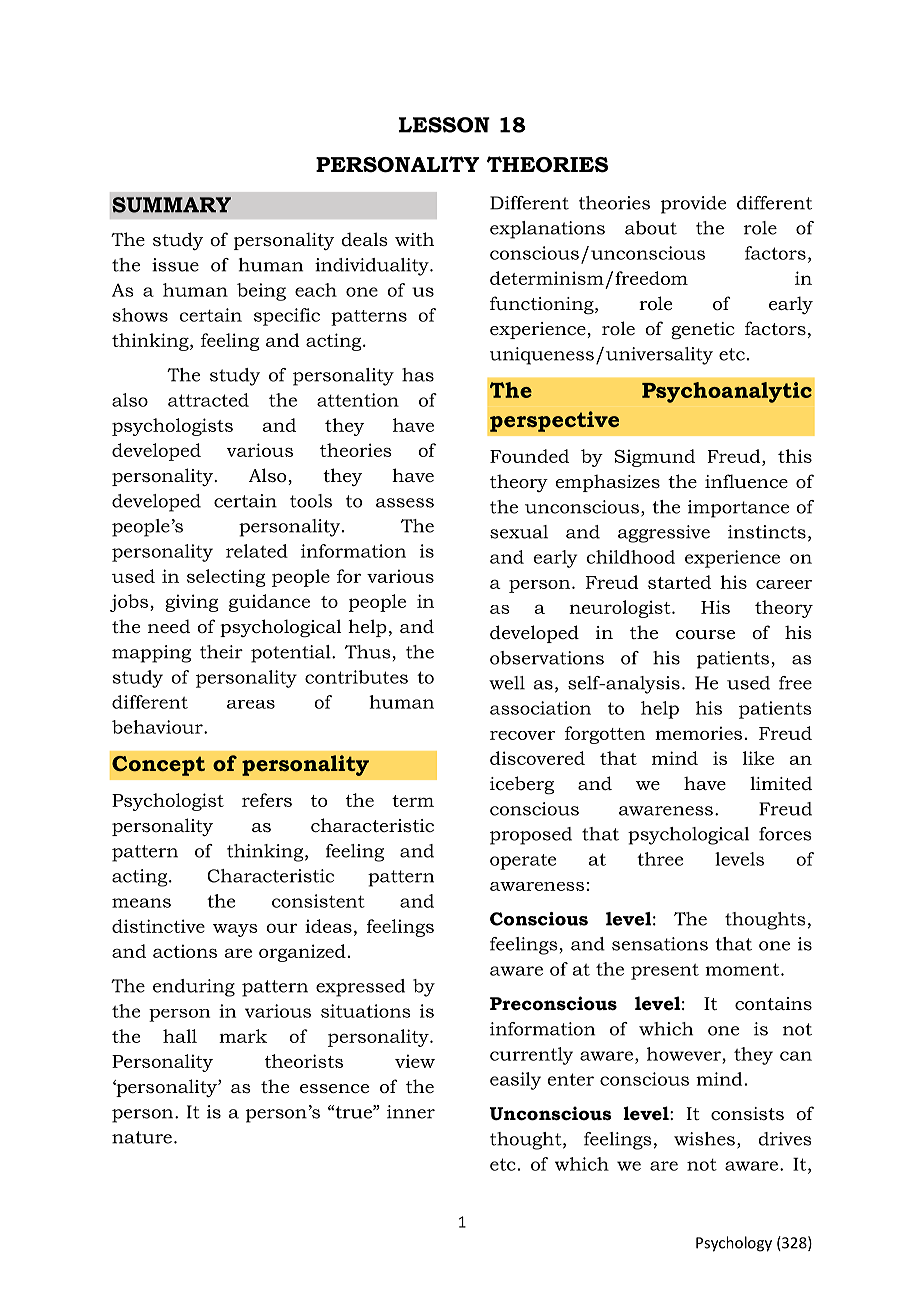 This screenshot has height=1308, width=924. Describe the element at coordinates (444, 125) in the screenshot. I see `LESSON` at that location.
